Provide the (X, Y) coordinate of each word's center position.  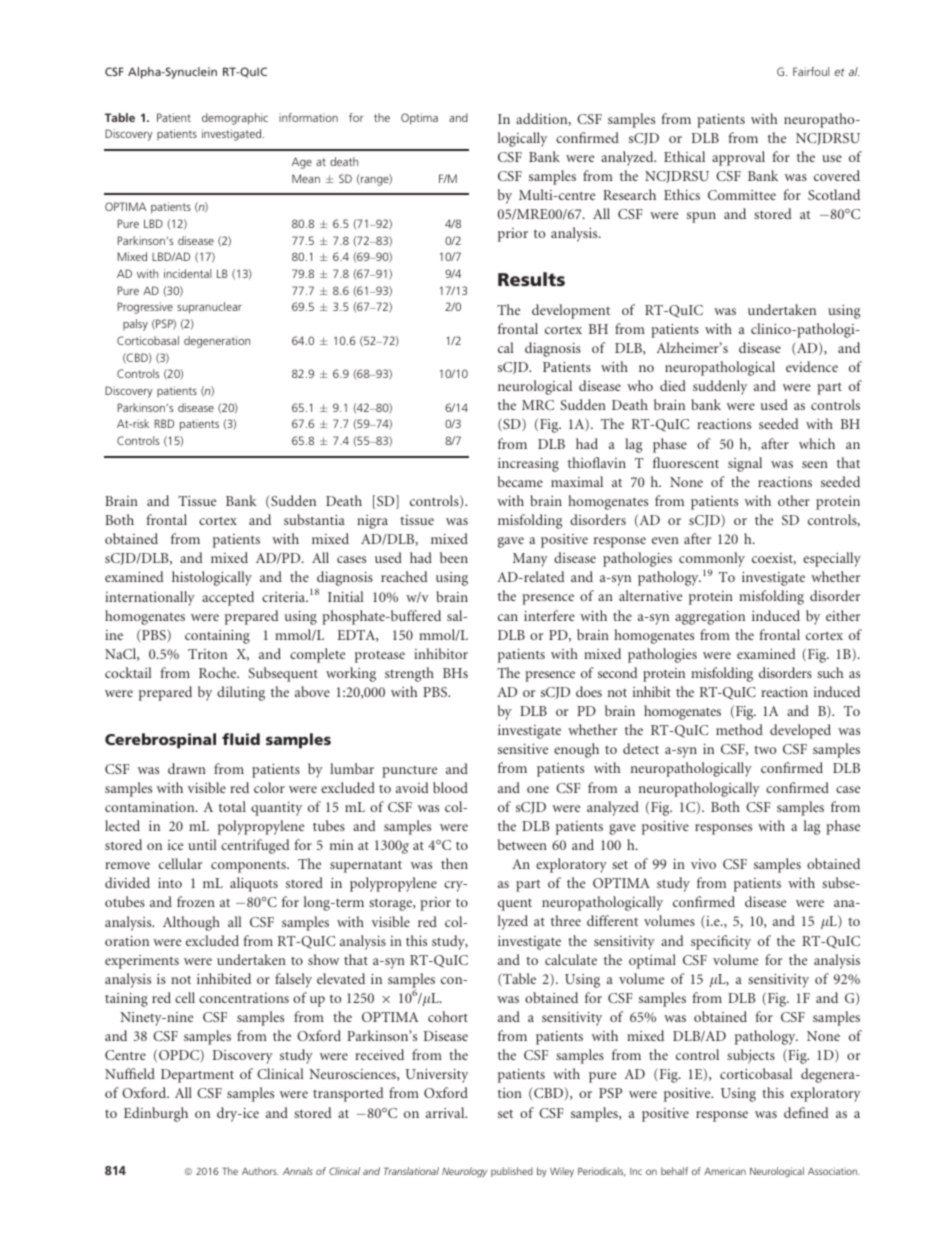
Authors (260, 1171)
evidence (812, 366)
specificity (721, 942)
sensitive (523, 749)
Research (629, 194)
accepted (228, 598)
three (566, 920)
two (765, 749)
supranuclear (209, 308)
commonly (712, 561)
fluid (241, 739)
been (454, 557)
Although (191, 923)
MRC (538, 405)
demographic (235, 119)
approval (738, 158)
